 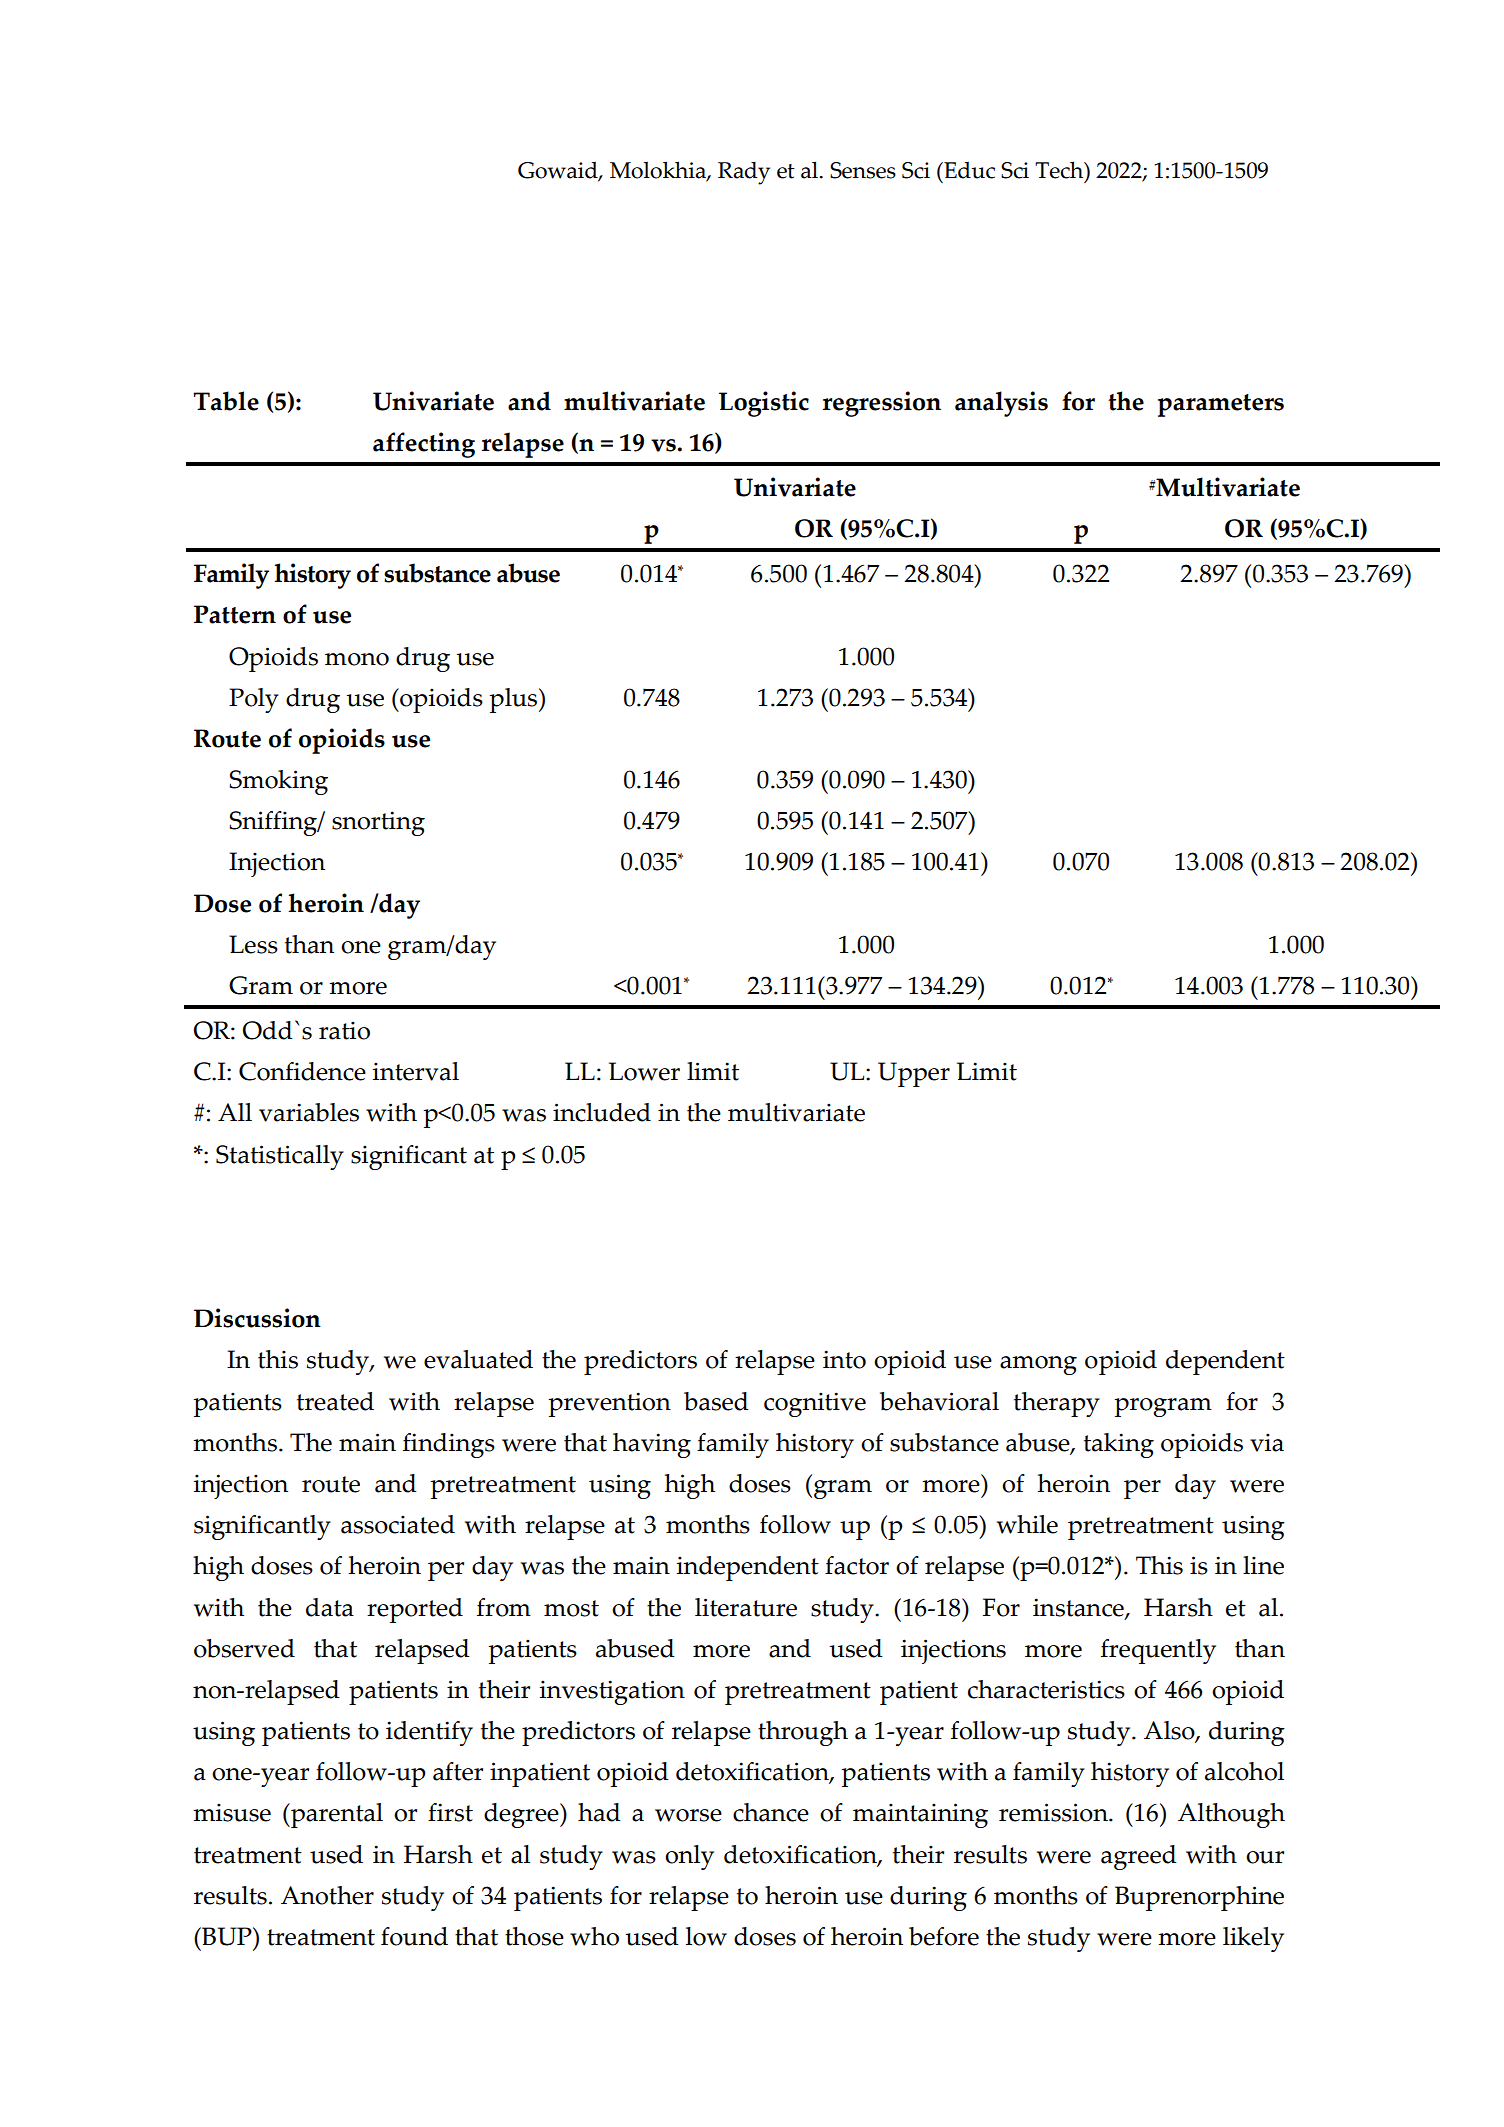 I want to click on snorting, so click(x=378, y=823).
